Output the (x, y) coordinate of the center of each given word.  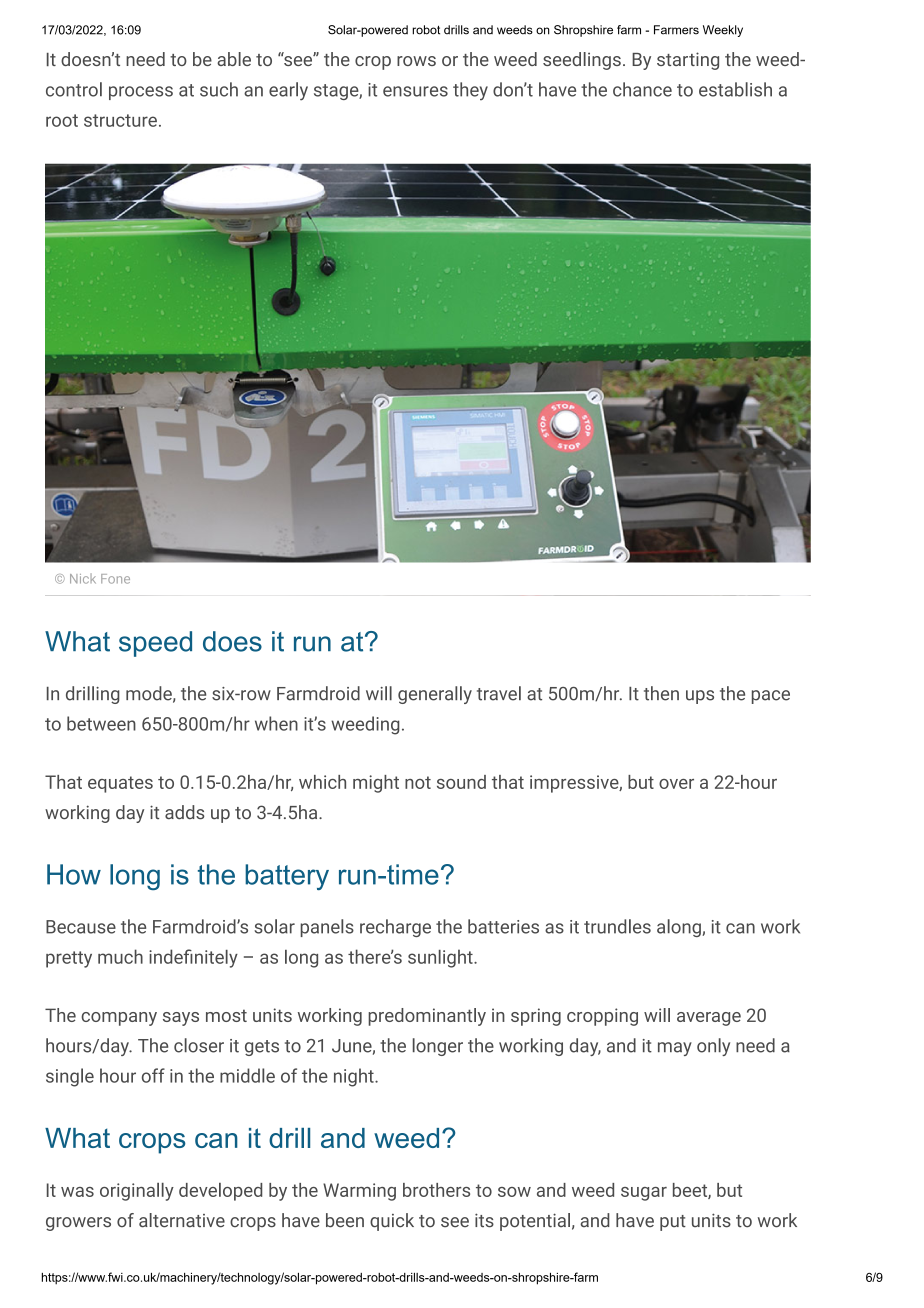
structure (120, 120)
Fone (115, 579)
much (120, 956)
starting (688, 61)
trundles (617, 926)
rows (416, 61)
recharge (395, 928)
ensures (415, 91)
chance (642, 89)
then (661, 693)
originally (137, 1192)
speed (155, 644)
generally (435, 695)
